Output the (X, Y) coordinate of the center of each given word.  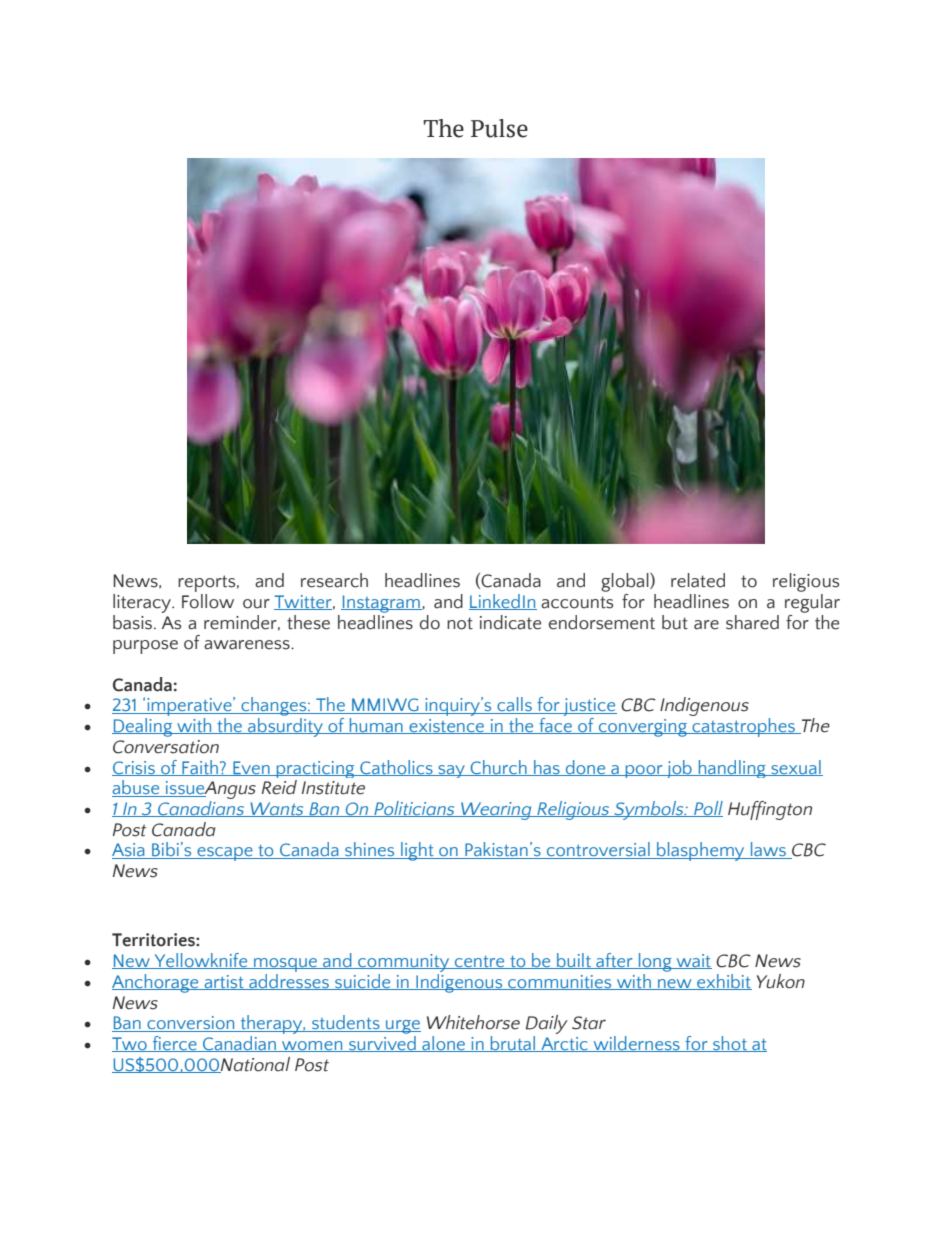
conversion (191, 1024)
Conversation (166, 747)
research (334, 580)
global (626, 582)
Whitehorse (473, 1022)
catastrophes (743, 727)
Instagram (381, 604)
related (698, 580)
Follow (208, 601)
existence (446, 726)
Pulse (499, 128)
